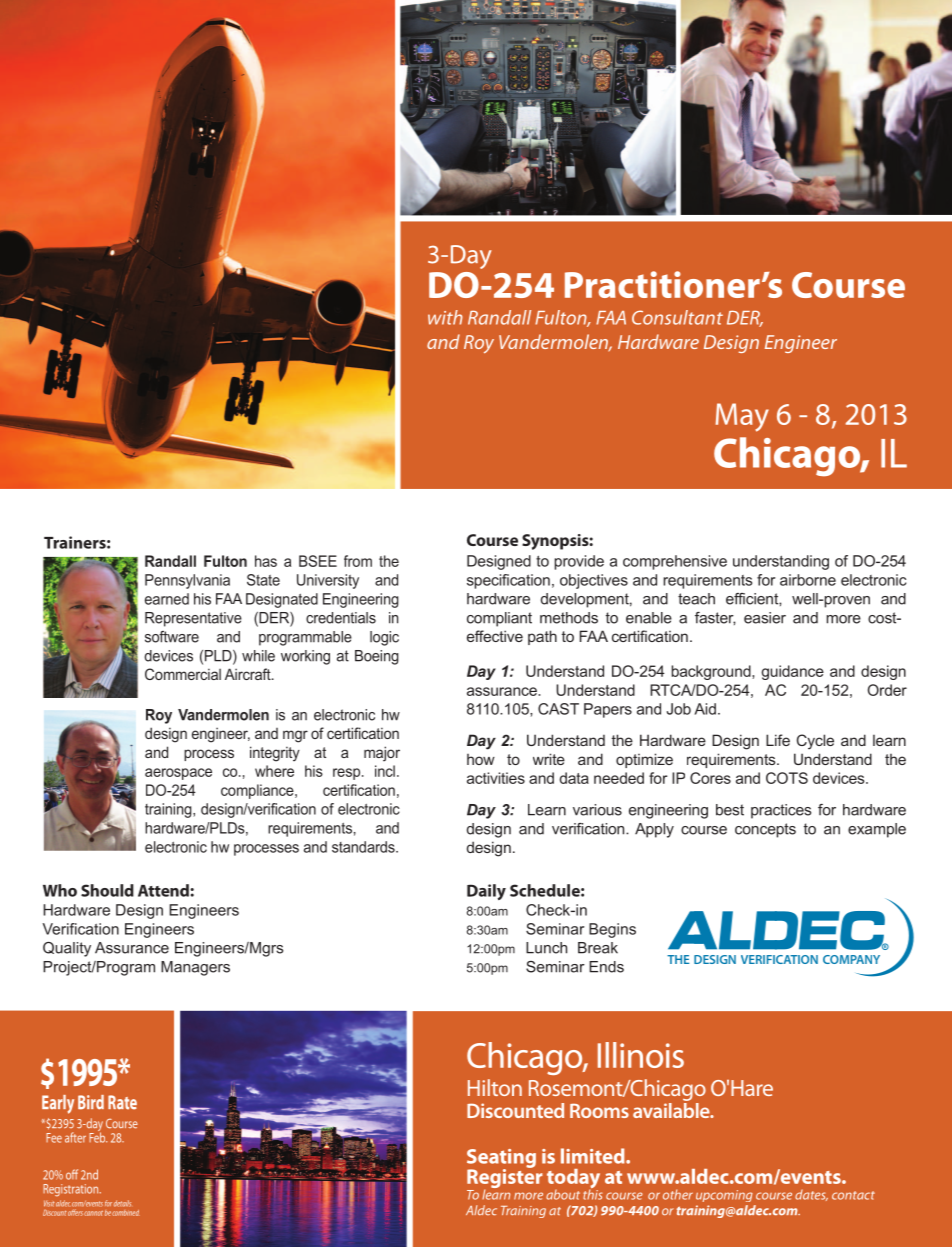  What do you see at coordinates (164, 890) in the screenshot?
I see `Attend` at bounding box center [164, 890].
